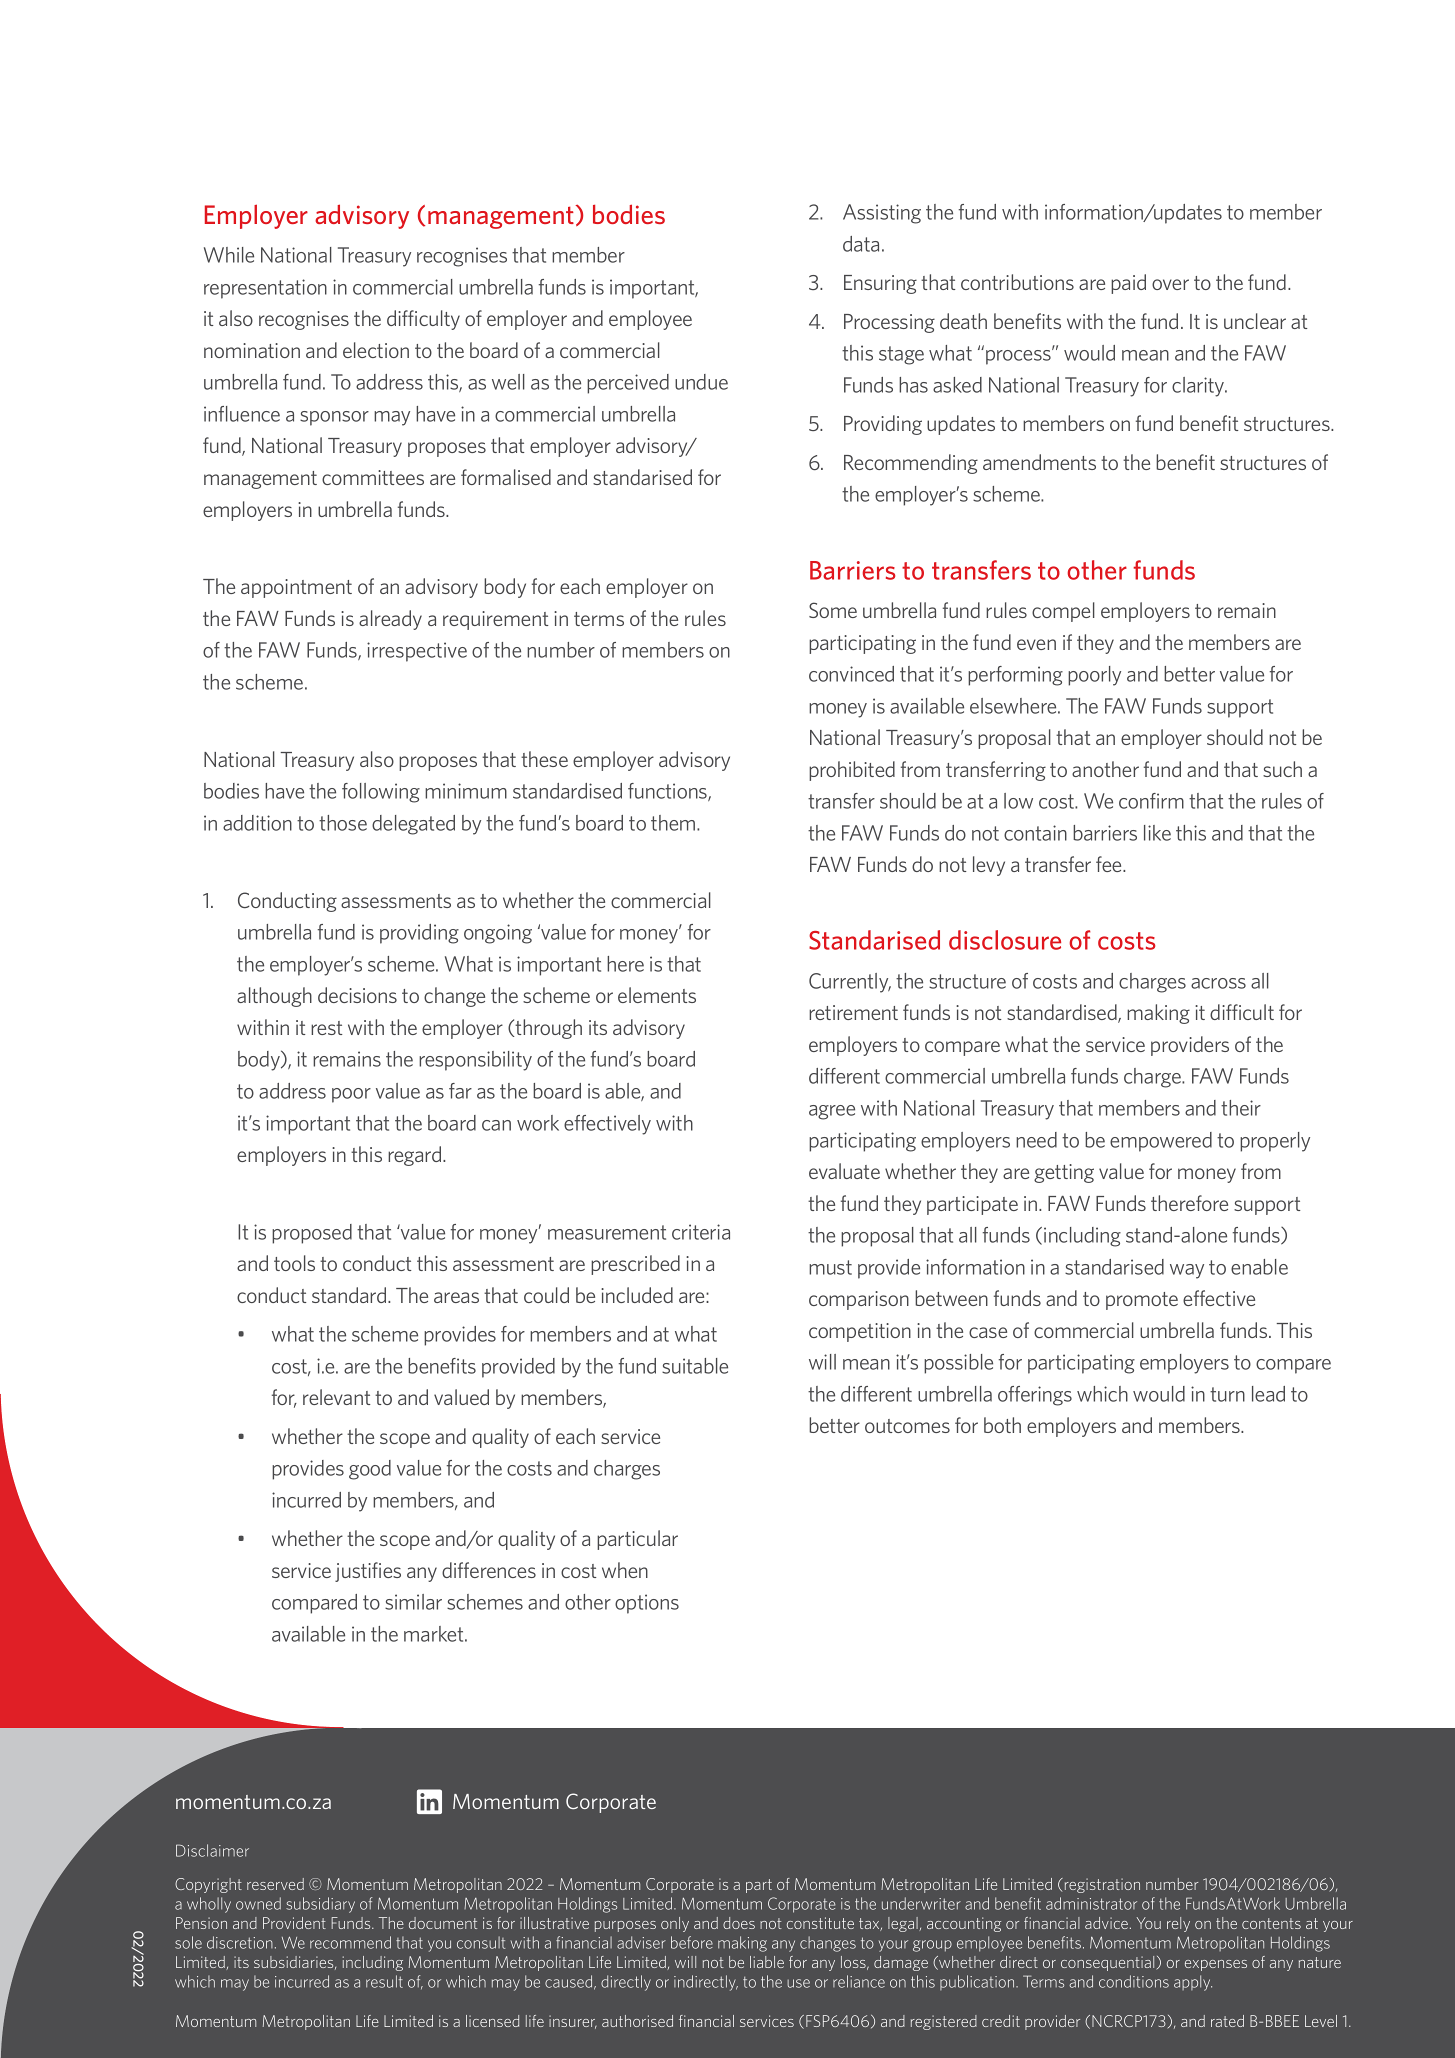 The height and width of the screenshot is (2058, 1455). I want to click on options, so click(647, 1604).
